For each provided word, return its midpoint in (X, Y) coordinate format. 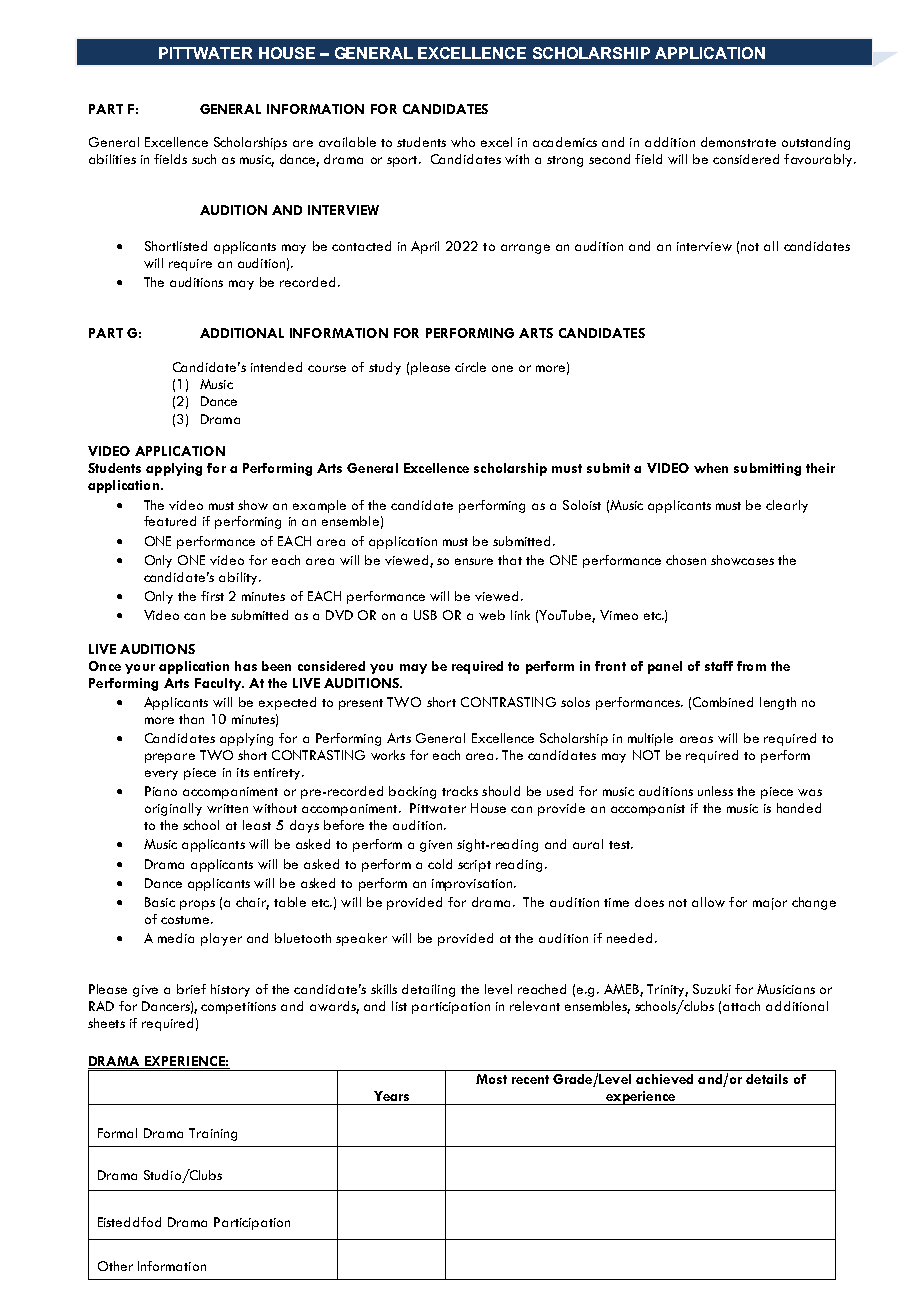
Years (391, 1096)
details (767, 1079)
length (778, 703)
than (191, 719)
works (388, 755)
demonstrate (738, 142)
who (463, 142)
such (204, 159)
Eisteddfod (129, 1222)
